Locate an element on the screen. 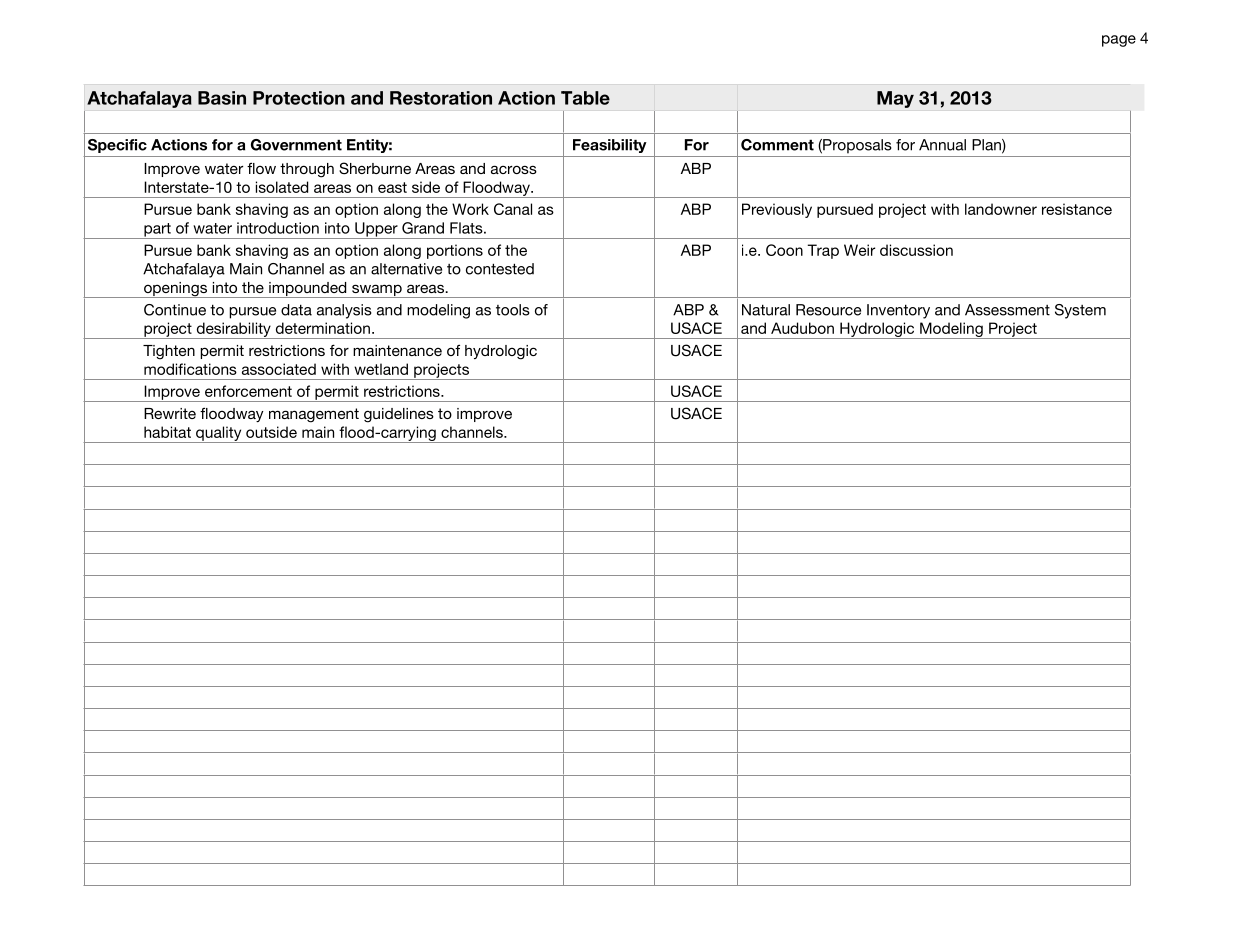  introduction is located at coordinates (278, 228).
